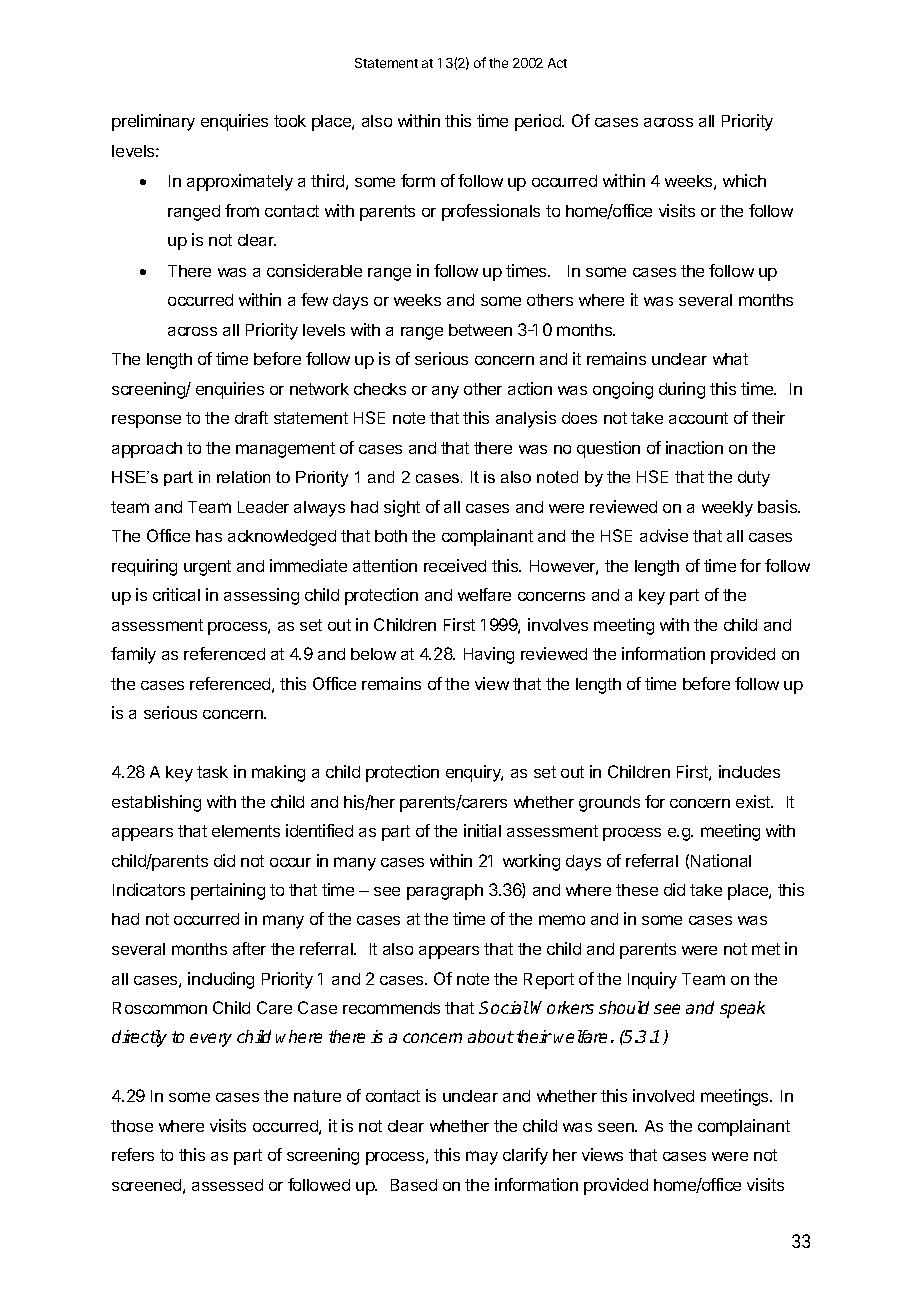  What do you see at coordinates (240, 182) in the screenshot?
I see `approximately` at bounding box center [240, 182].
